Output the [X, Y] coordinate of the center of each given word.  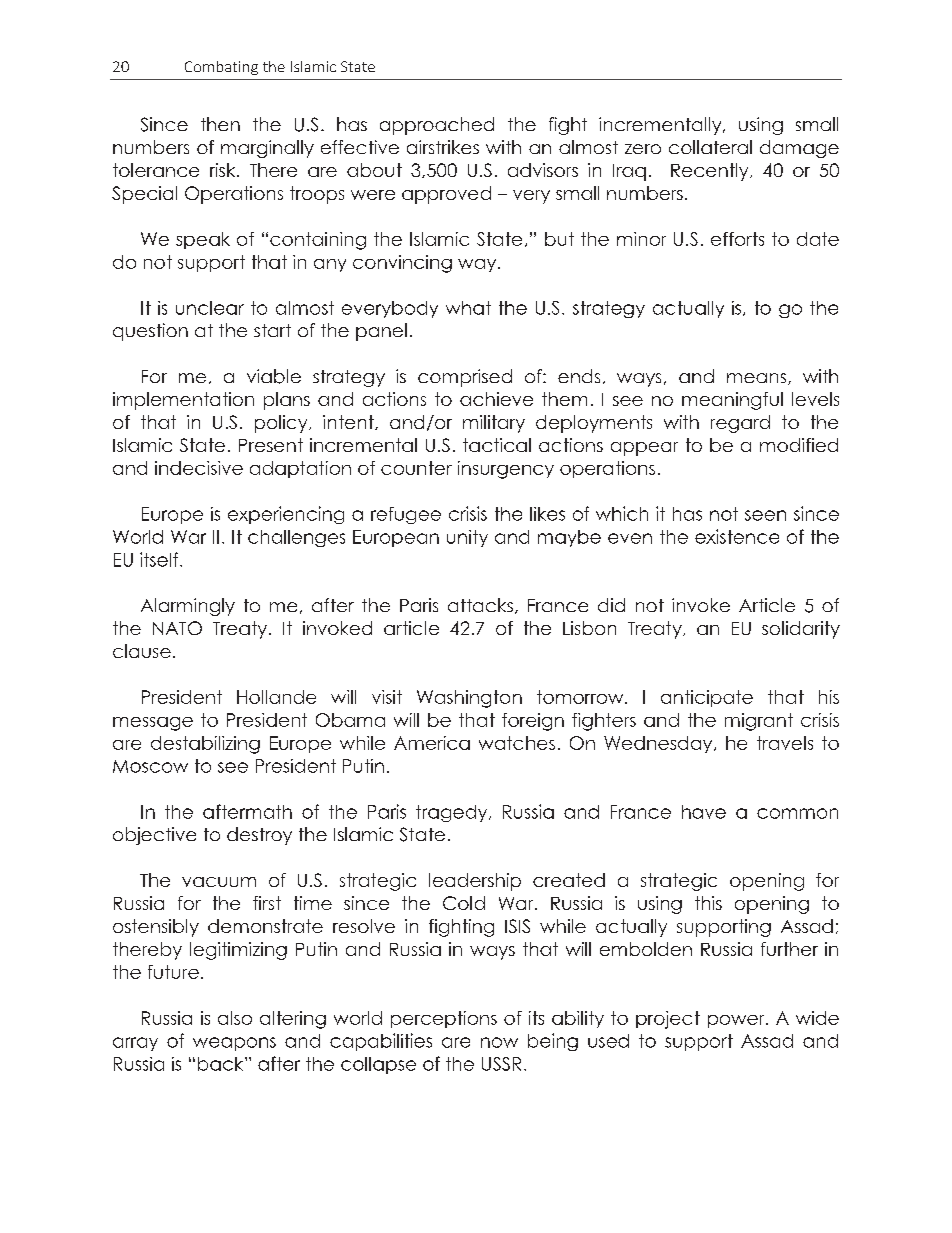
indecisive [199, 468]
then [220, 124]
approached [437, 126]
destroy [259, 836]
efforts [737, 239]
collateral [710, 147]
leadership [475, 882]
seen [765, 515]
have [704, 812]
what [468, 308]
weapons [234, 1044]
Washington [469, 699]
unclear [210, 308]
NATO [177, 628]
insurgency [506, 470]
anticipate [707, 698]
